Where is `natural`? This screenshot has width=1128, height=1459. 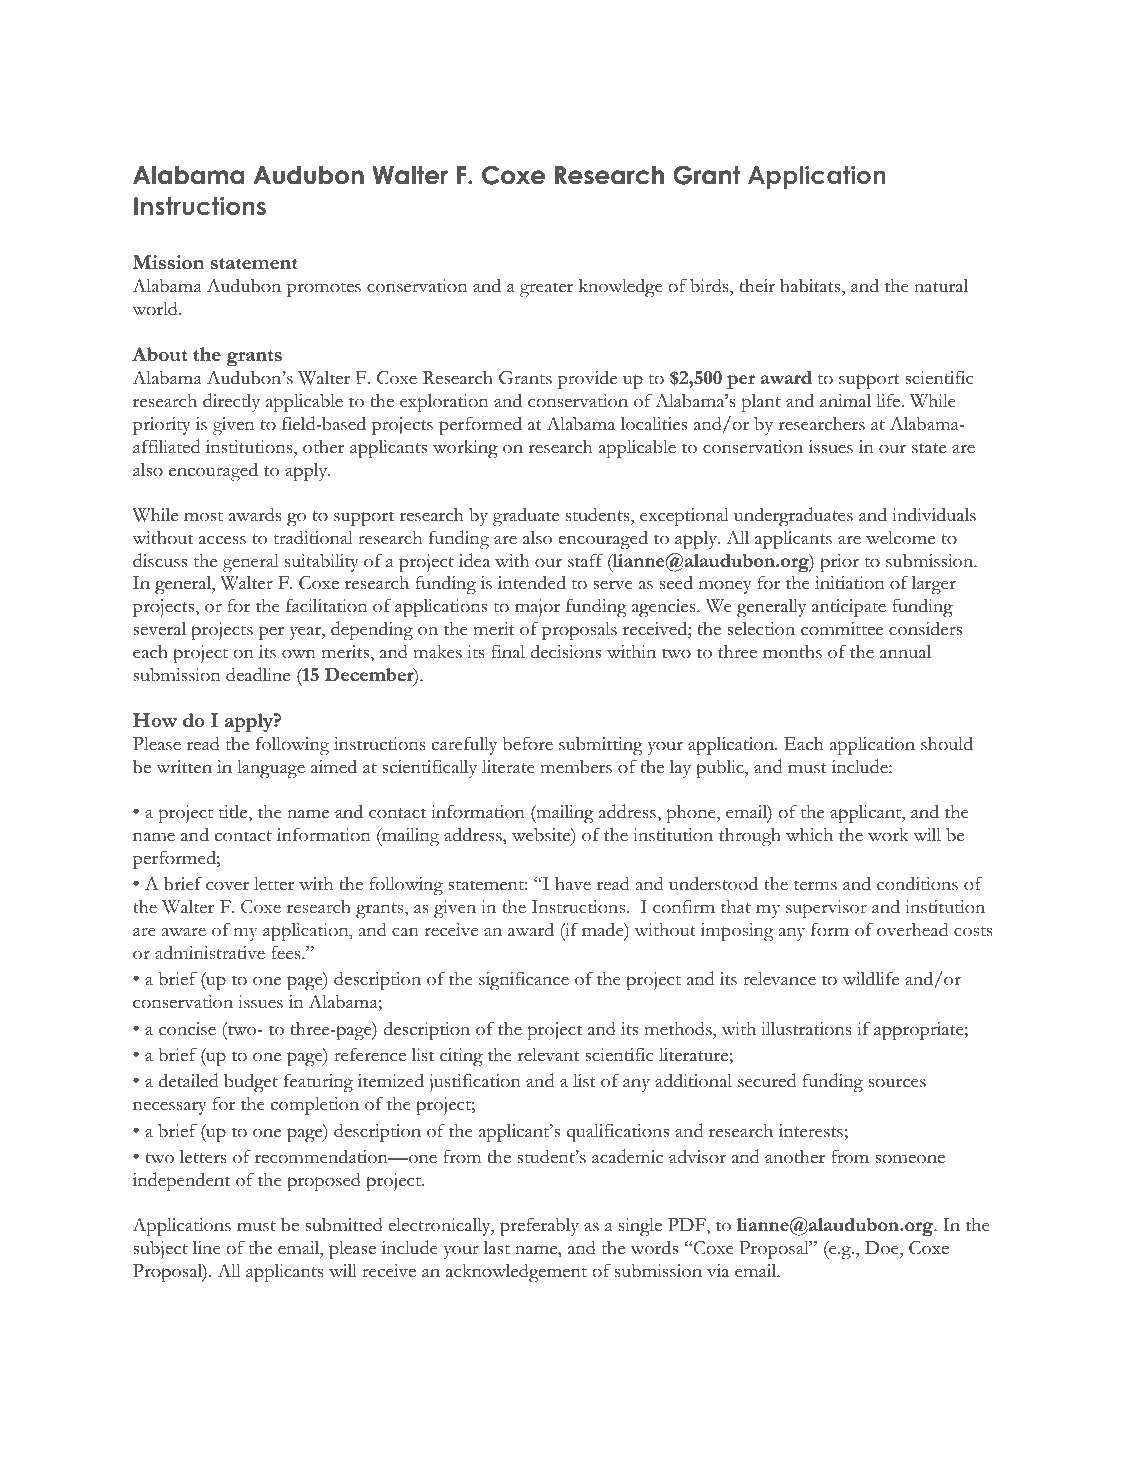 natural is located at coordinates (941, 285).
